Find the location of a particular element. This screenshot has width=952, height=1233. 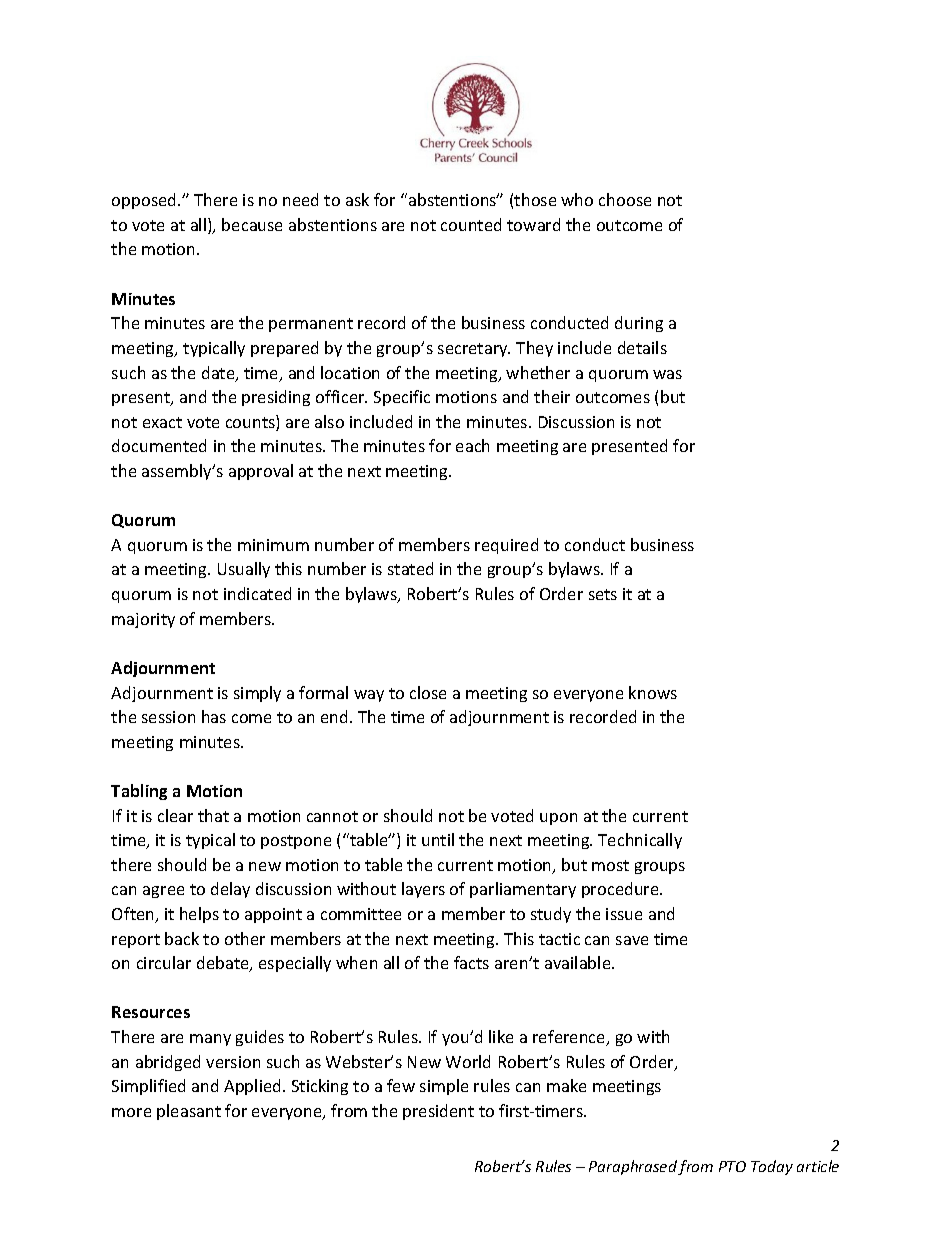

pleasant is located at coordinates (189, 1112).
